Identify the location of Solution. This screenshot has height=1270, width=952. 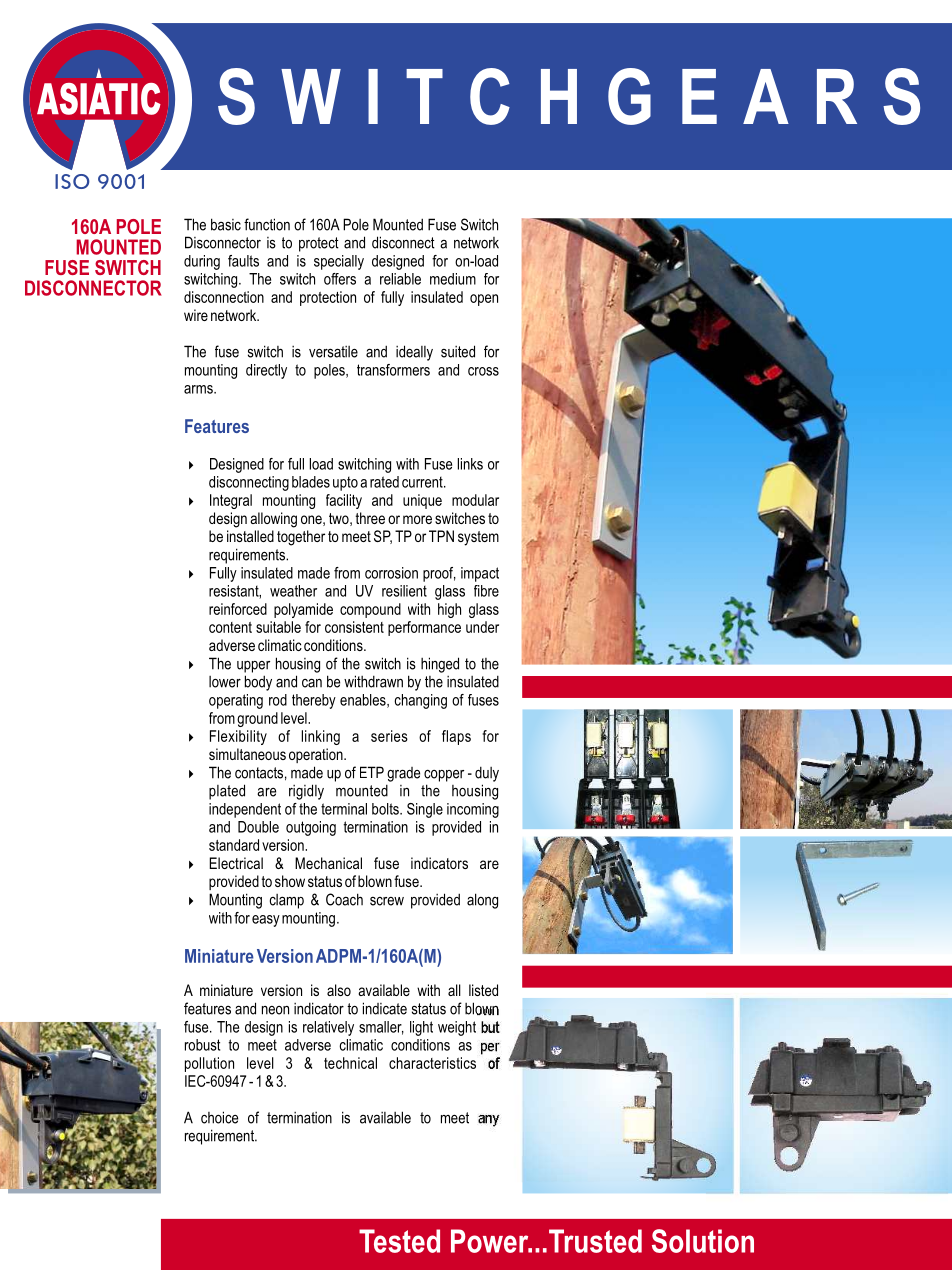
(703, 1241).
